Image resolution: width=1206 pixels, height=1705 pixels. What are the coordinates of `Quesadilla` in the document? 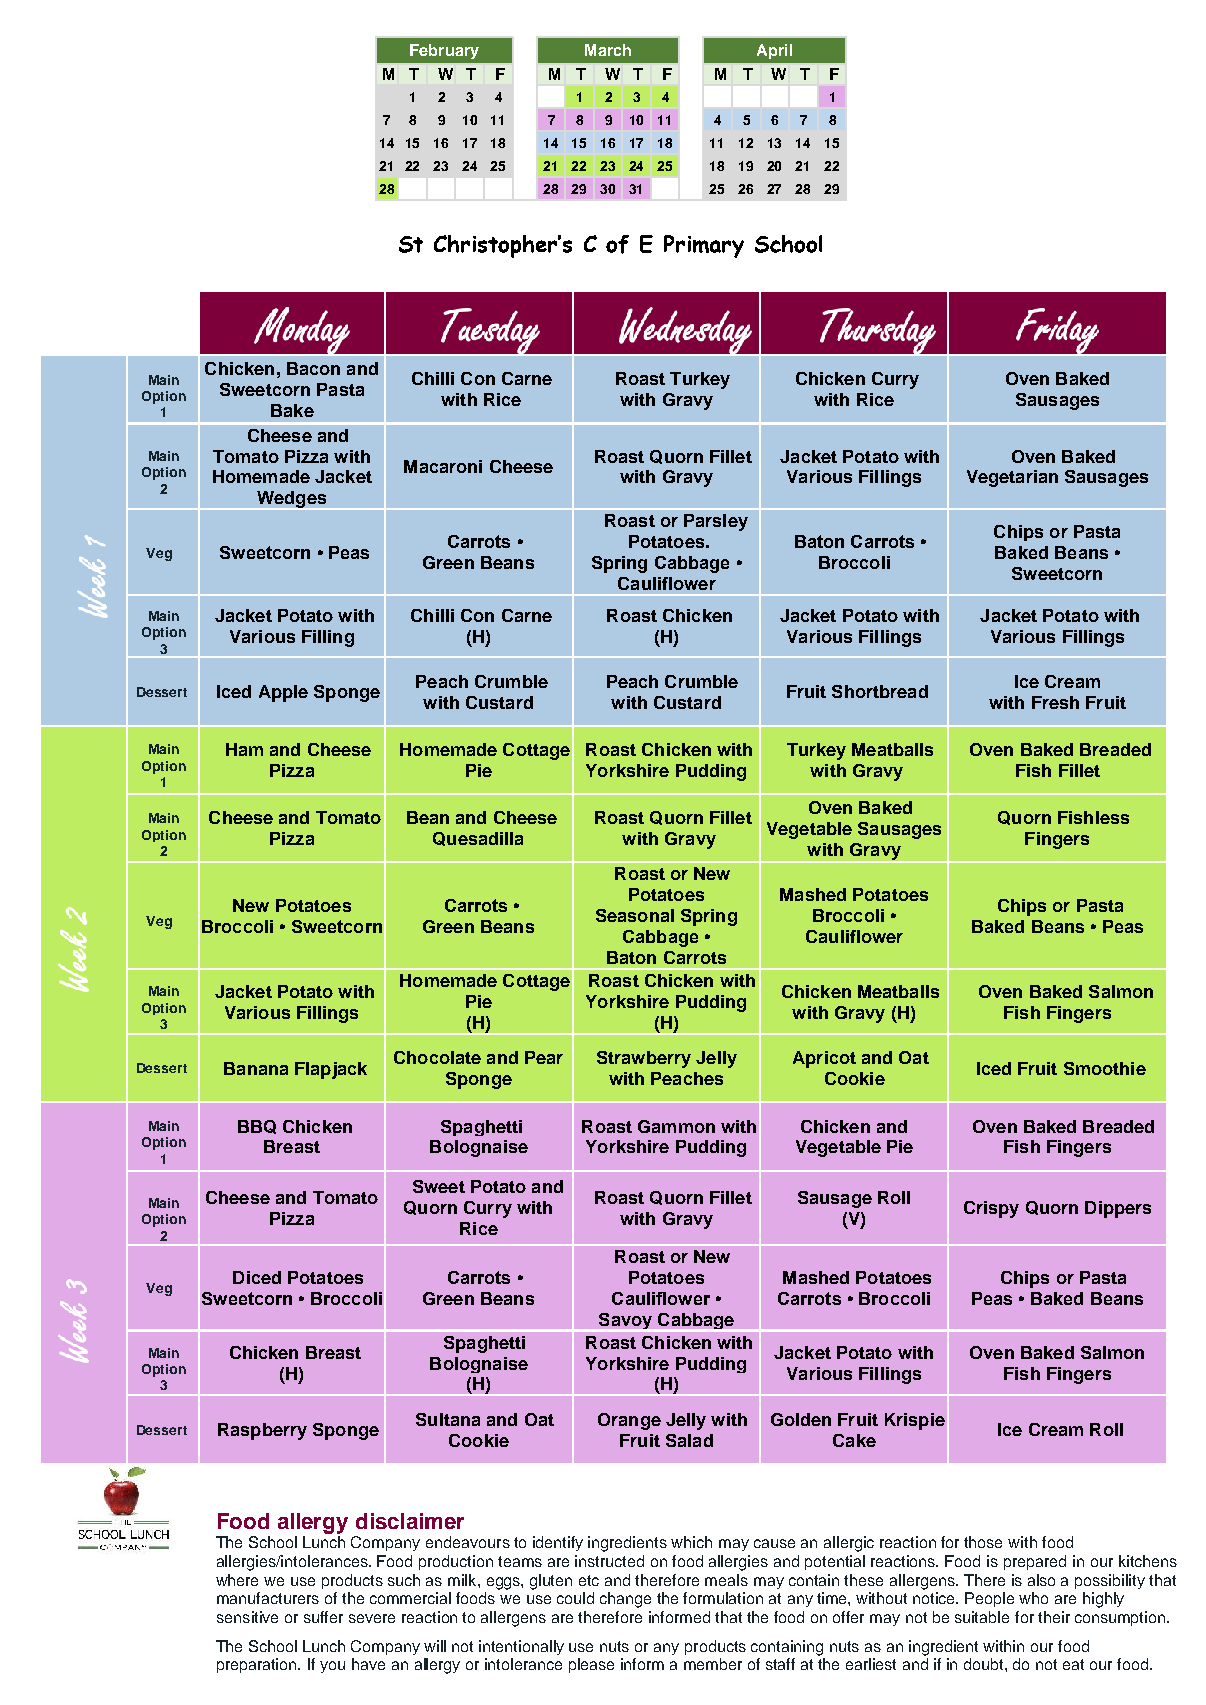 It's located at (478, 839).
